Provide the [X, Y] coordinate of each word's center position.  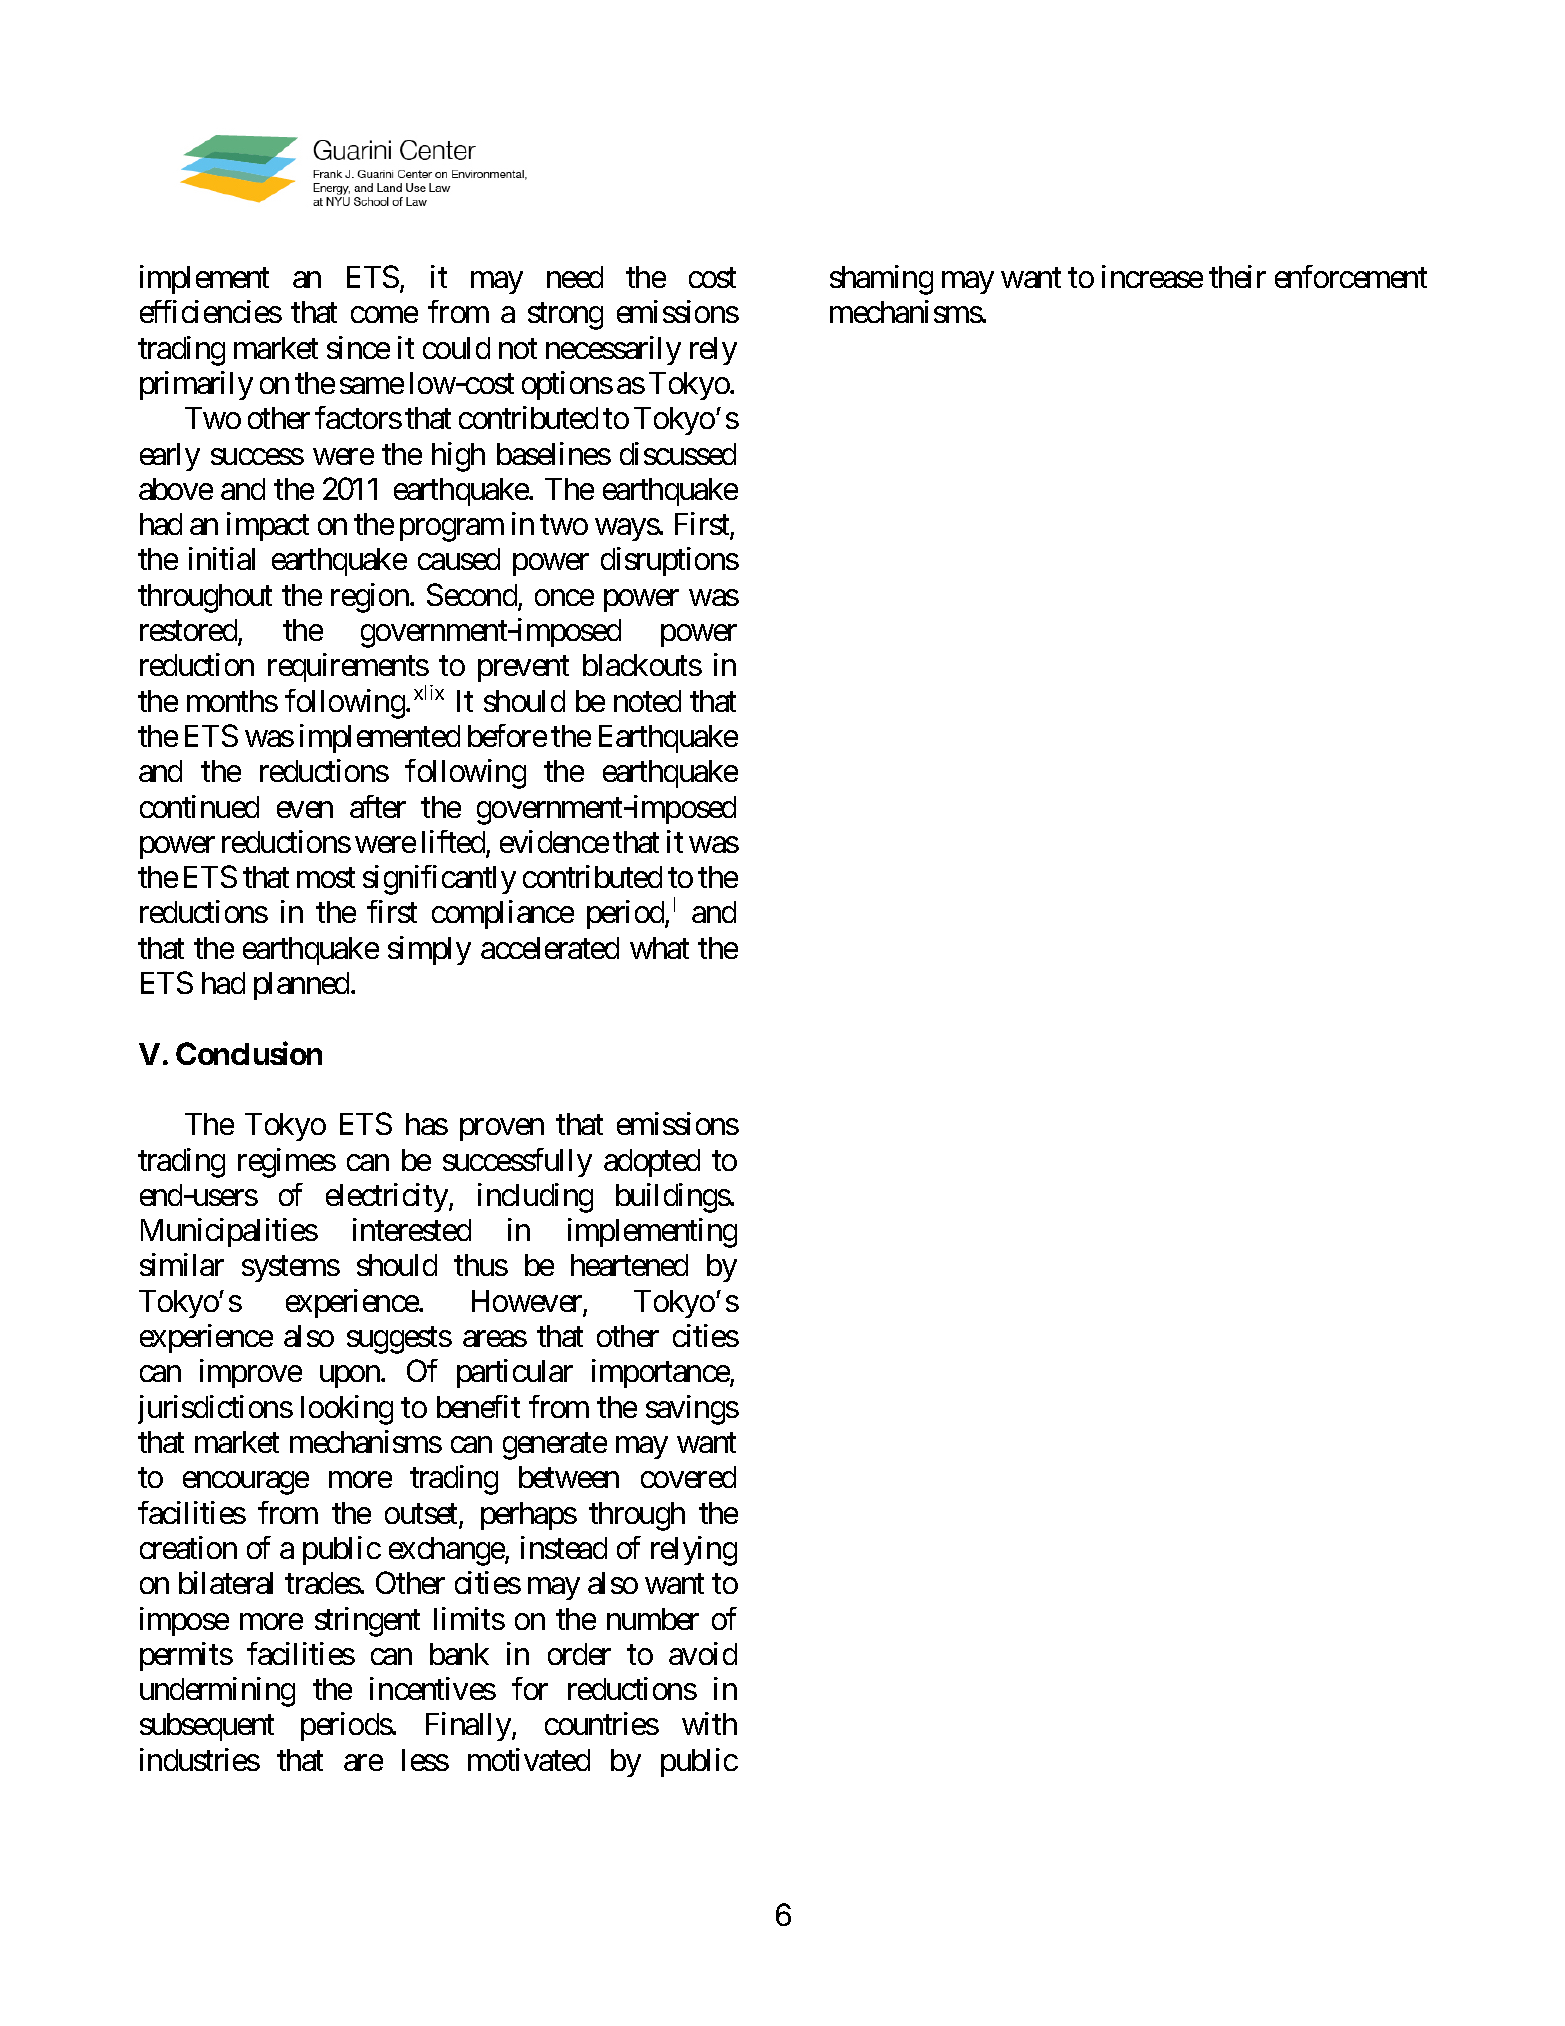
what [659, 948]
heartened [629, 1265]
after [378, 806]
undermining [217, 1692]
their [1237, 276]
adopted [652, 1163]
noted [647, 701]
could [456, 348]
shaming [881, 280]
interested [412, 1229]
